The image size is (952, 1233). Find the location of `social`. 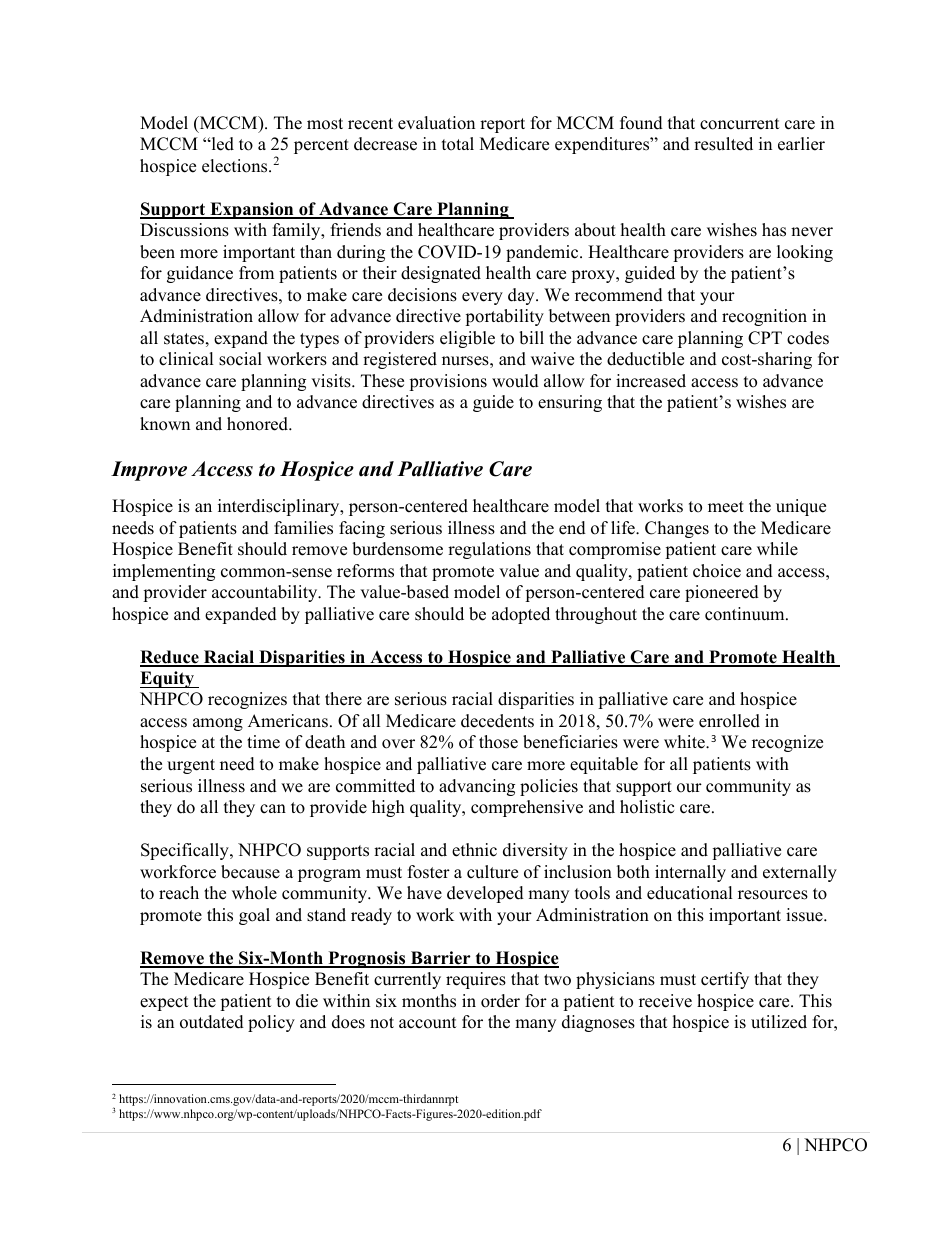

social is located at coordinates (240, 359).
